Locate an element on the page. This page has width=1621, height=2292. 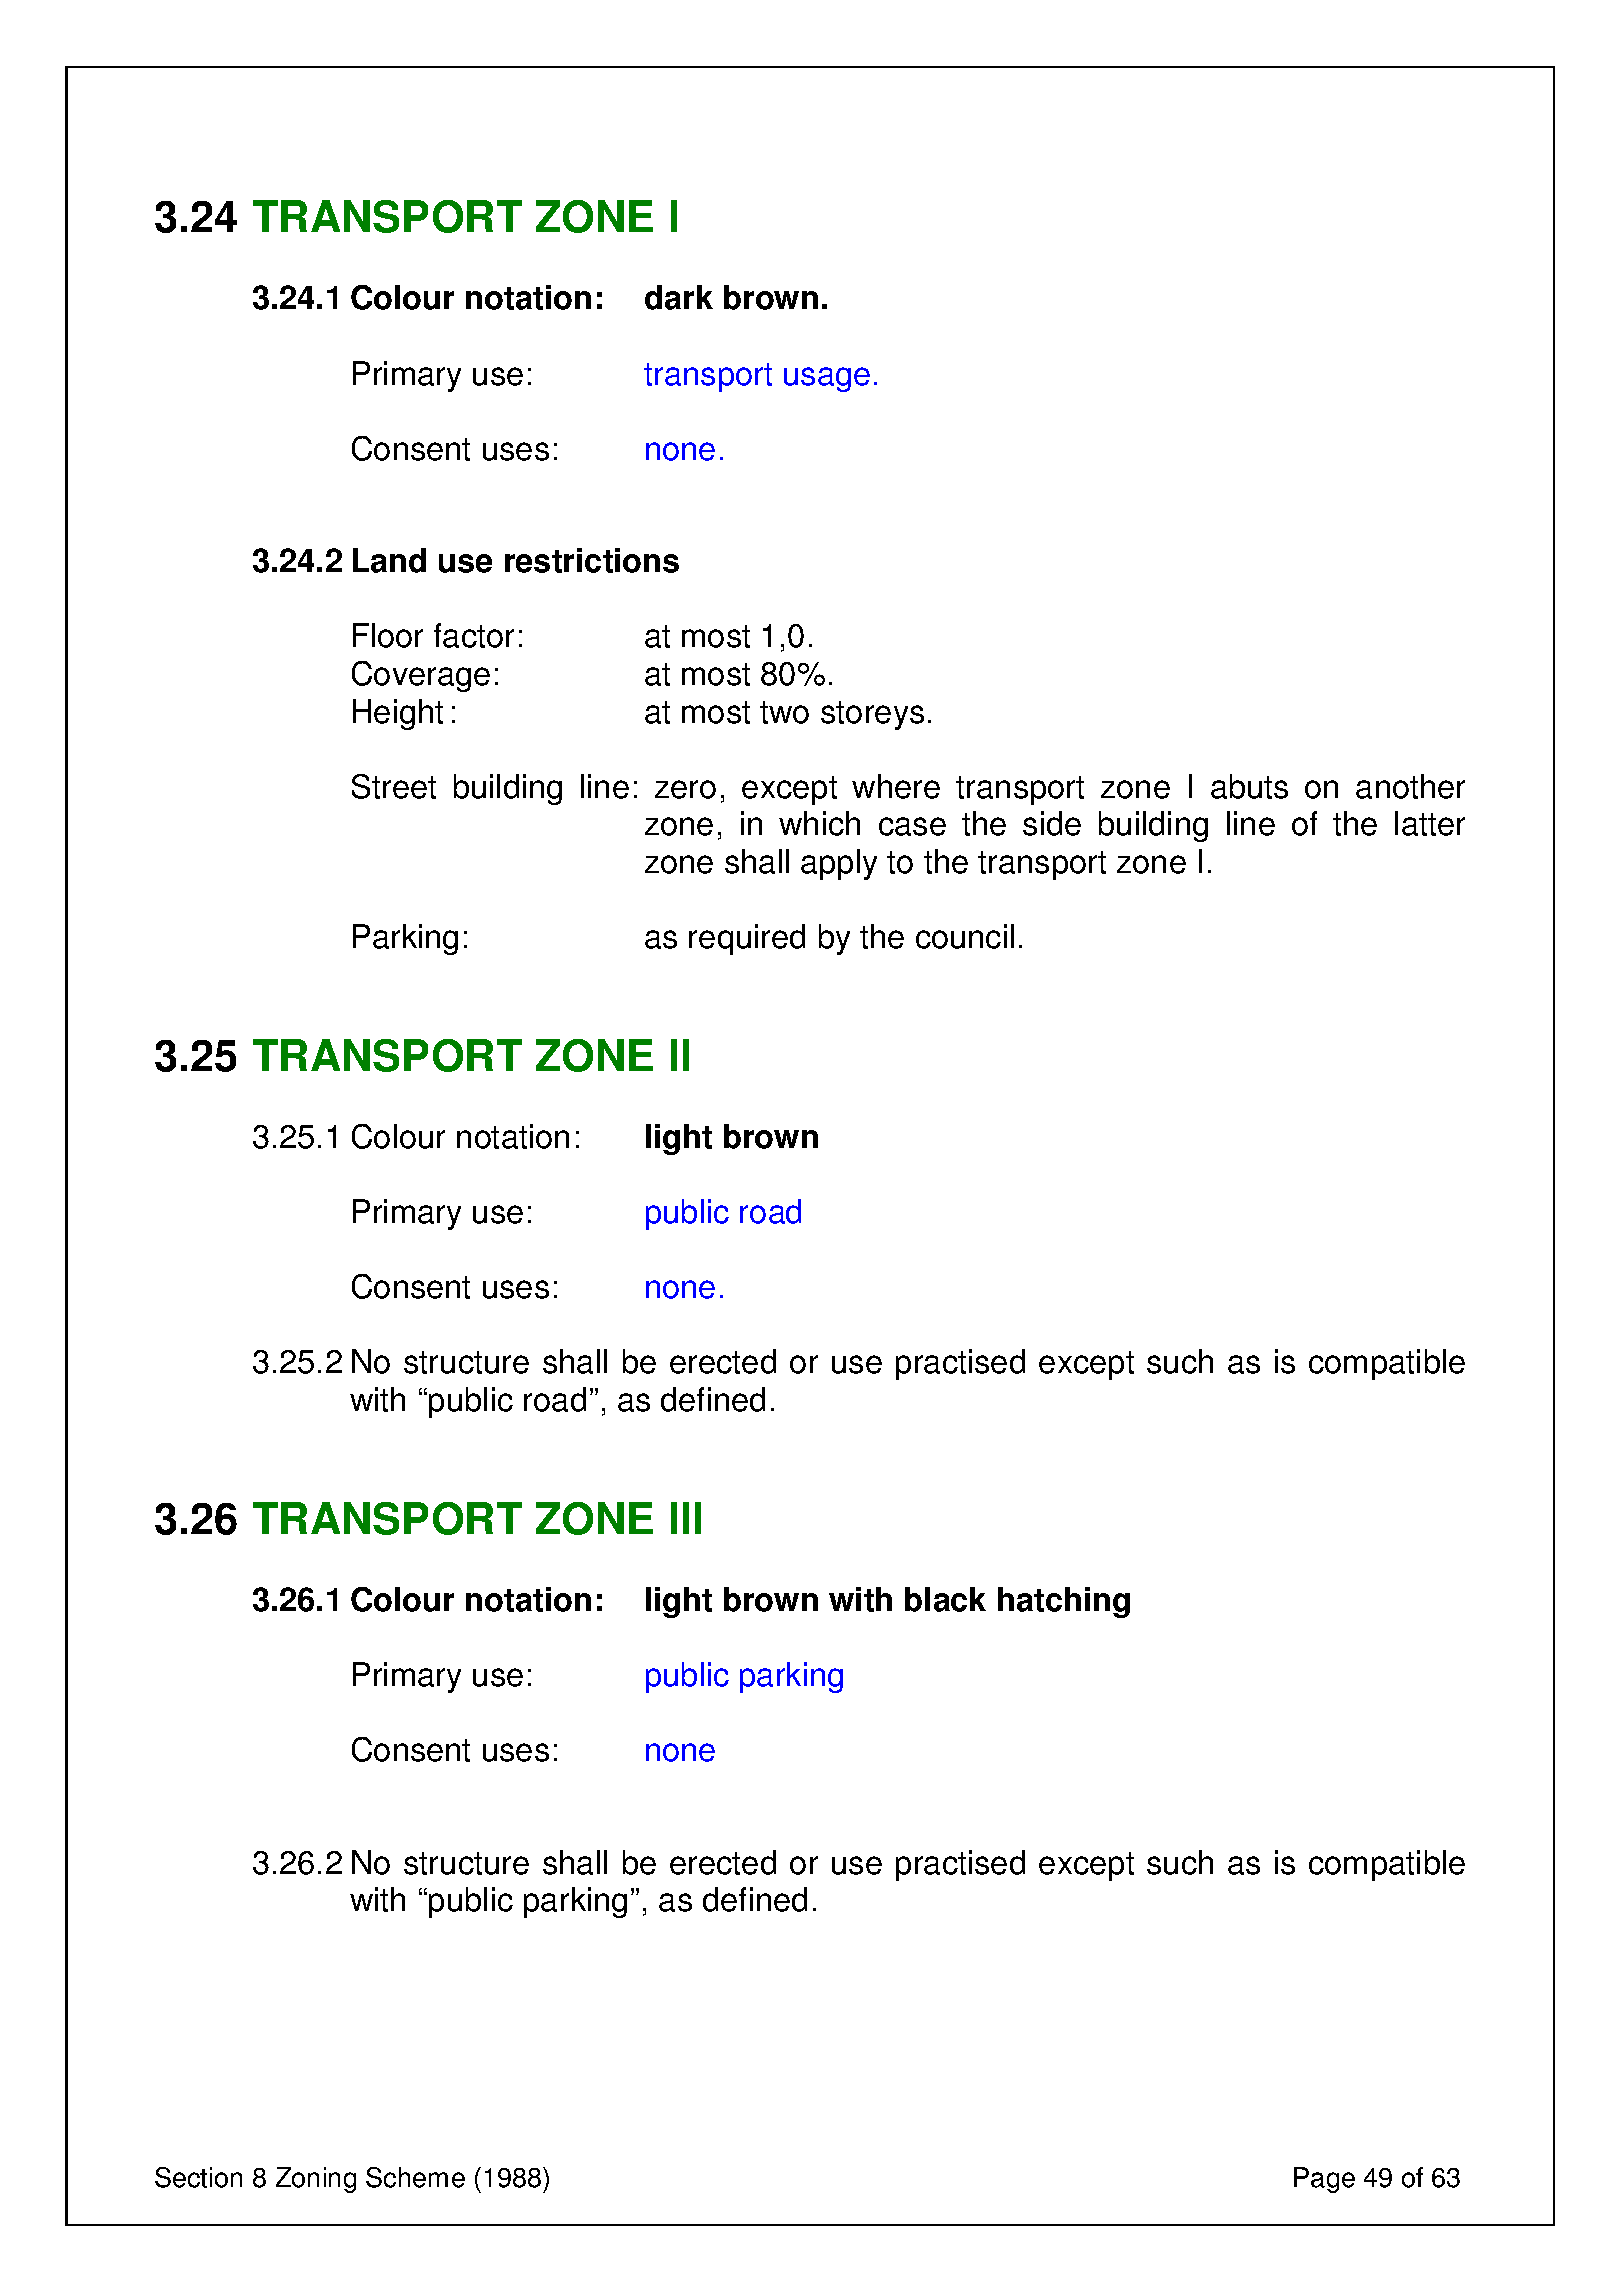
usage is located at coordinates (827, 379).
